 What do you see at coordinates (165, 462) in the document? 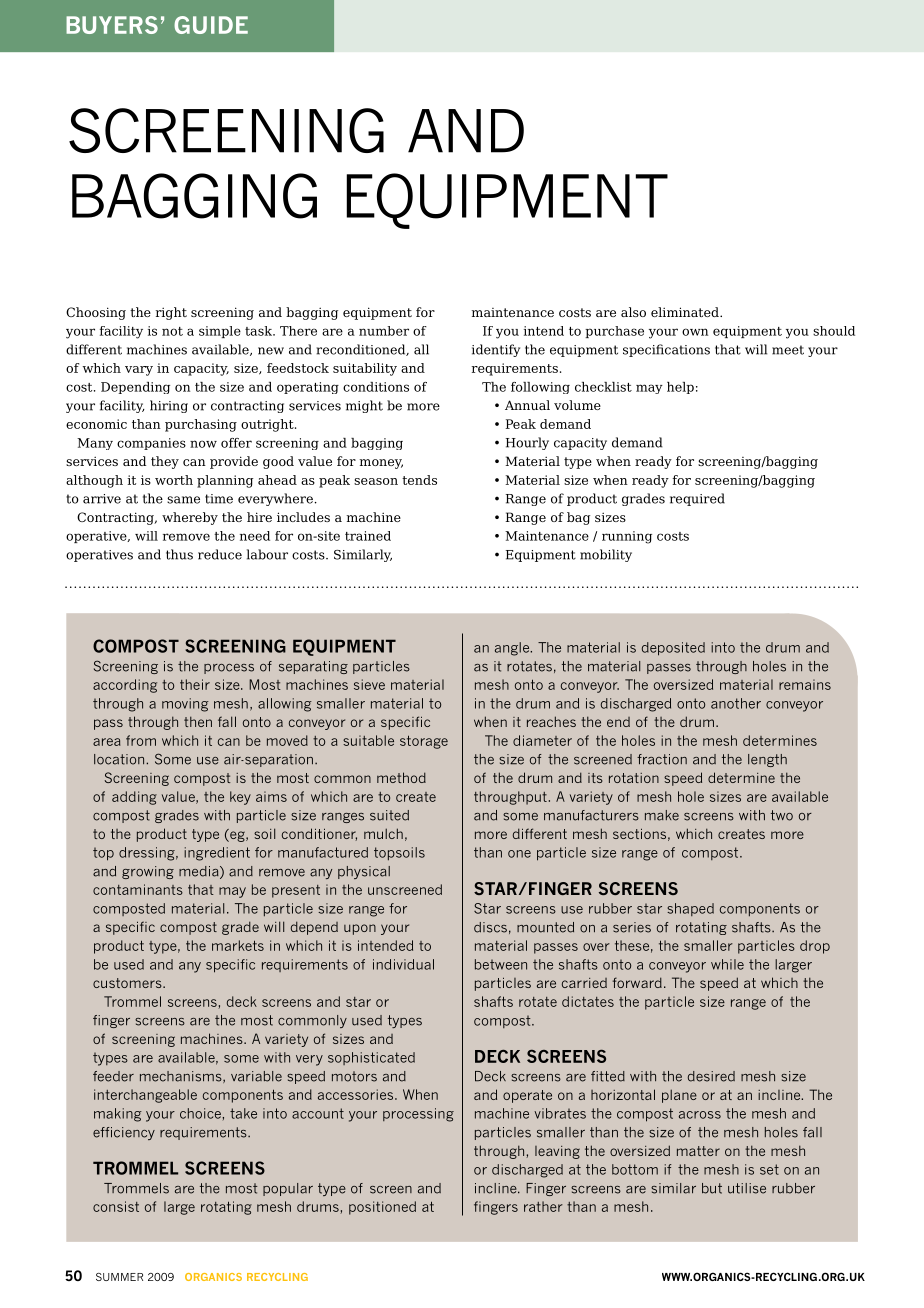
I see `they` at bounding box center [165, 462].
